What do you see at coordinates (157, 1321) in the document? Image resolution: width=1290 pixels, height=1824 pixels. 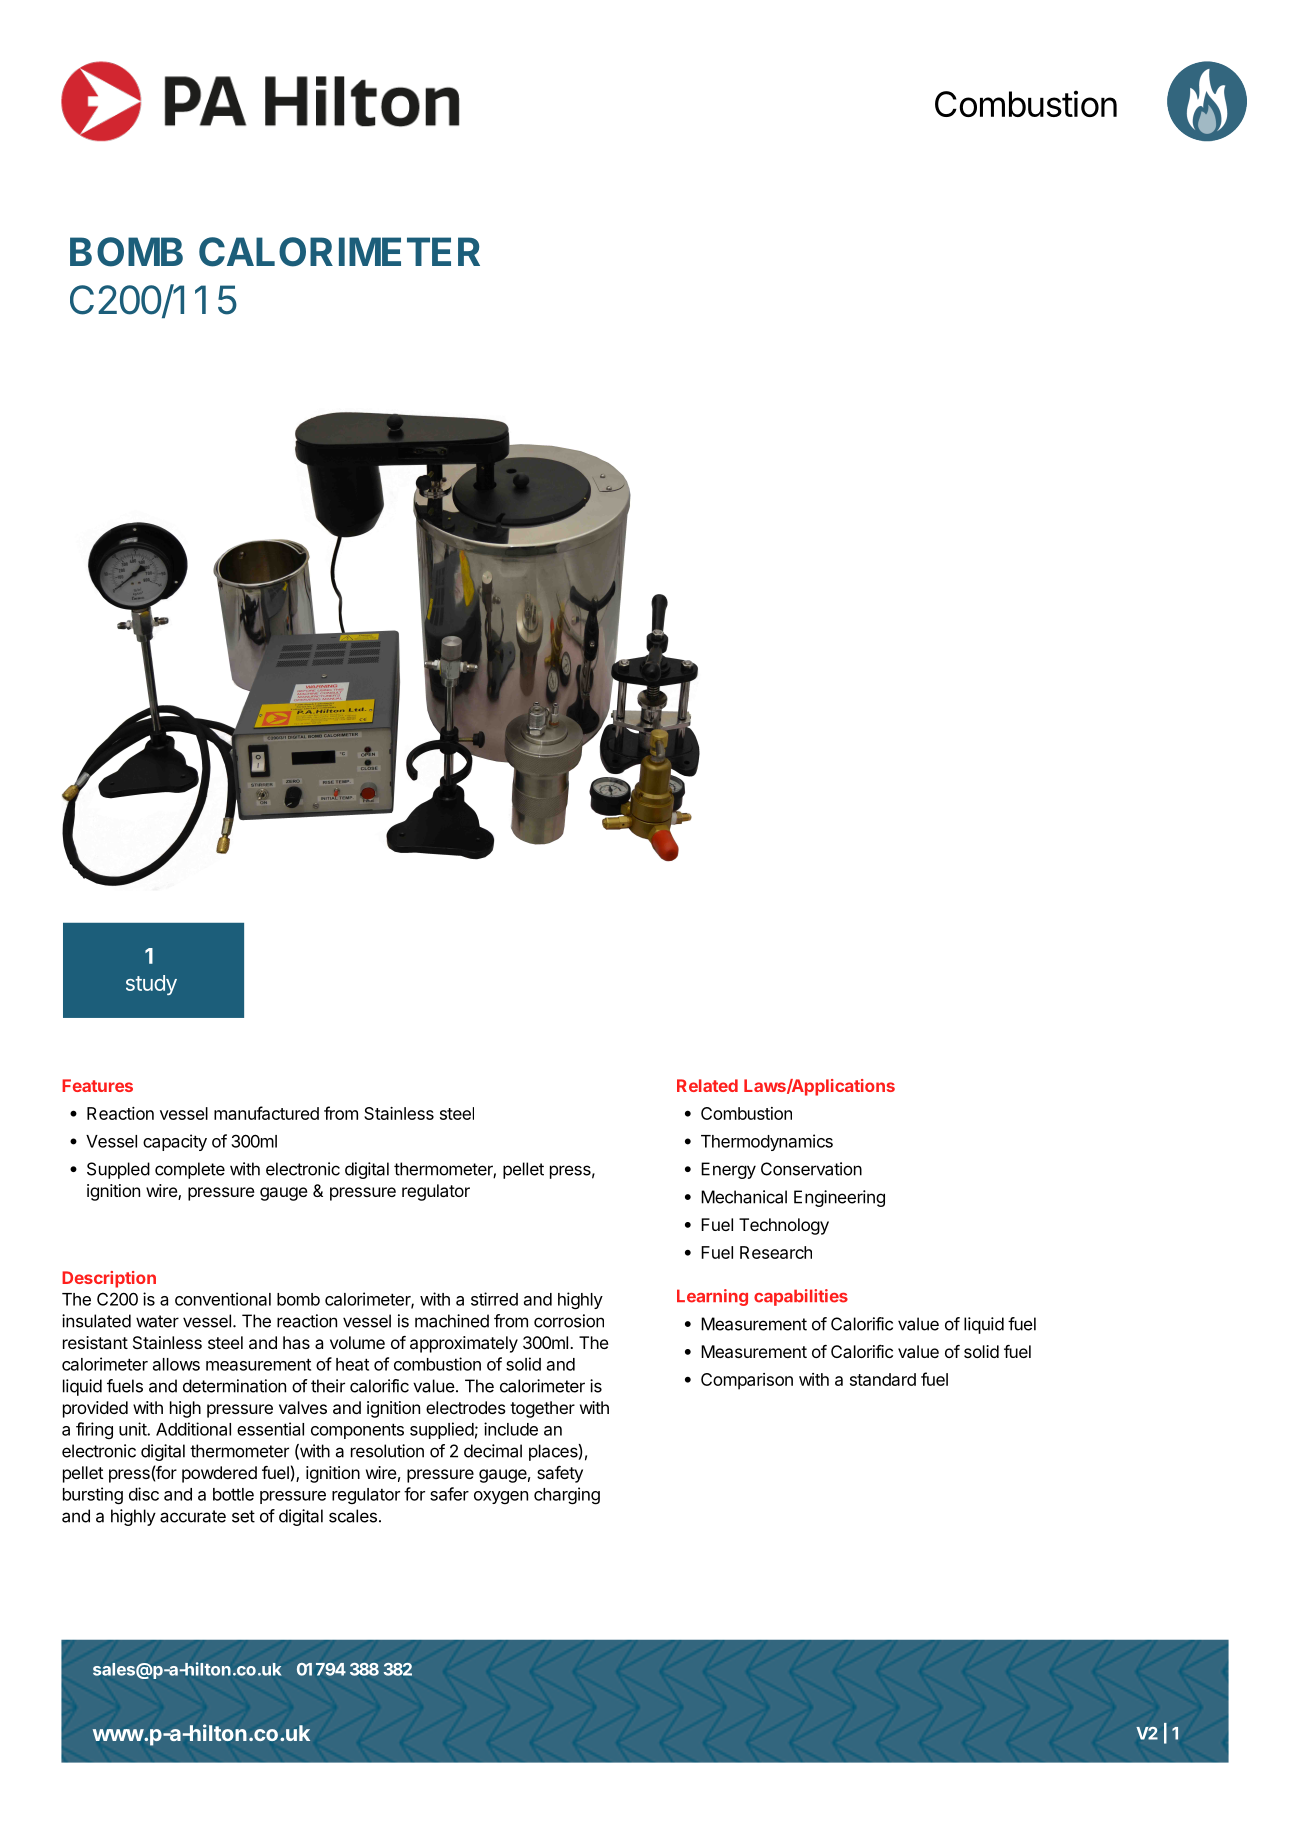 I see `water` at bounding box center [157, 1321].
